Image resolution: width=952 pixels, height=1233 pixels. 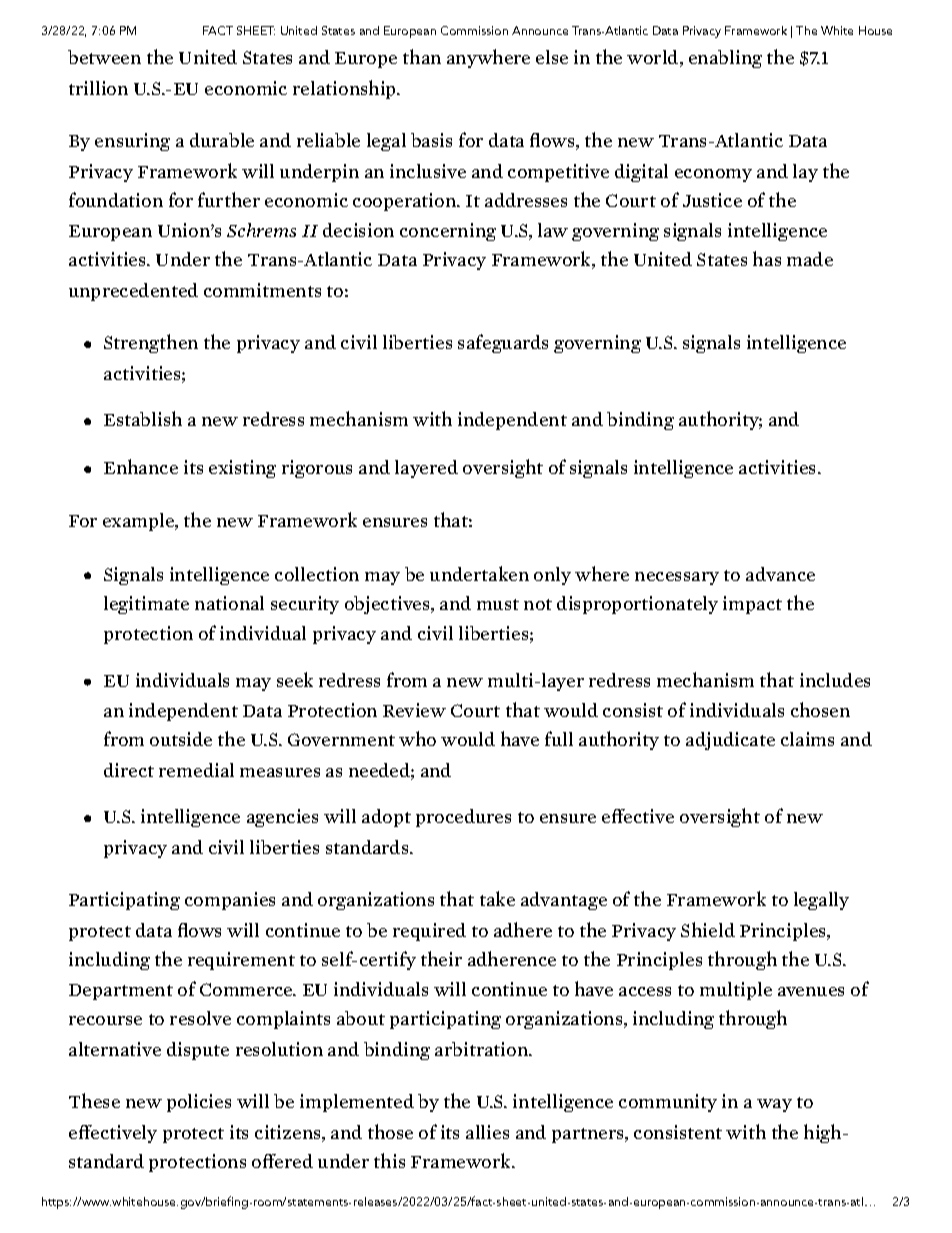 I want to click on must, so click(x=498, y=604).
